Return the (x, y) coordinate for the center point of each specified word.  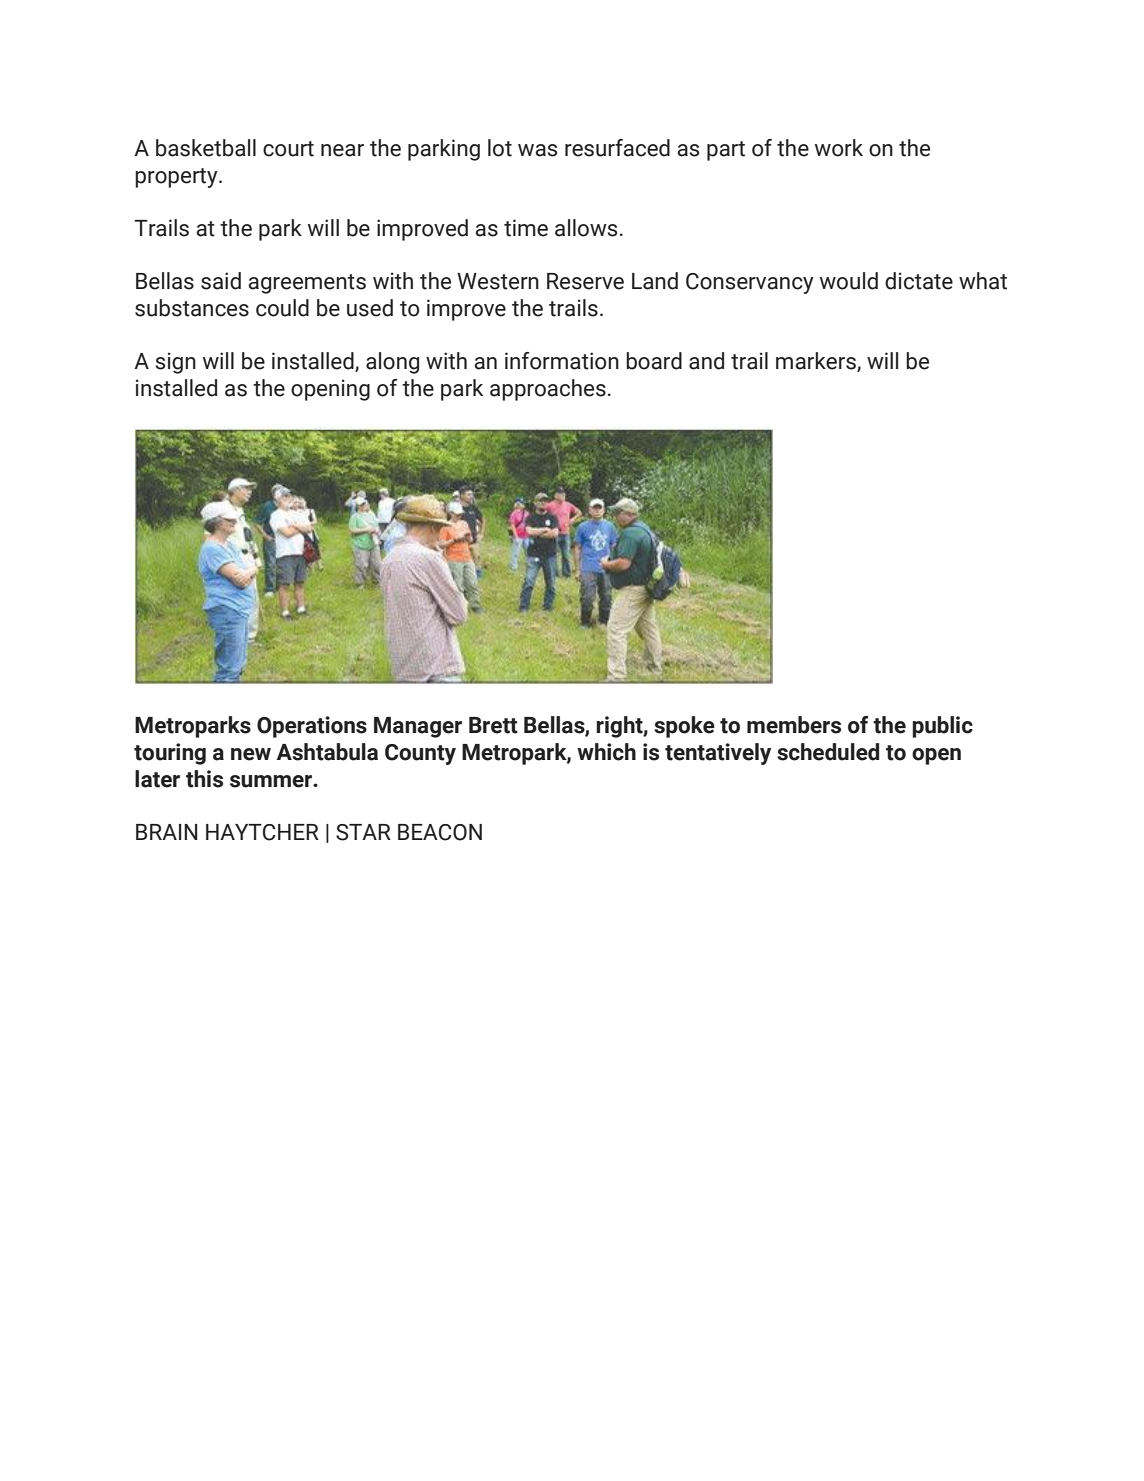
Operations (312, 727)
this (204, 779)
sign (175, 363)
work (839, 148)
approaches (548, 390)
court (288, 149)
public (942, 727)
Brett (493, 725)
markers (817, 362)
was (537, 150)
